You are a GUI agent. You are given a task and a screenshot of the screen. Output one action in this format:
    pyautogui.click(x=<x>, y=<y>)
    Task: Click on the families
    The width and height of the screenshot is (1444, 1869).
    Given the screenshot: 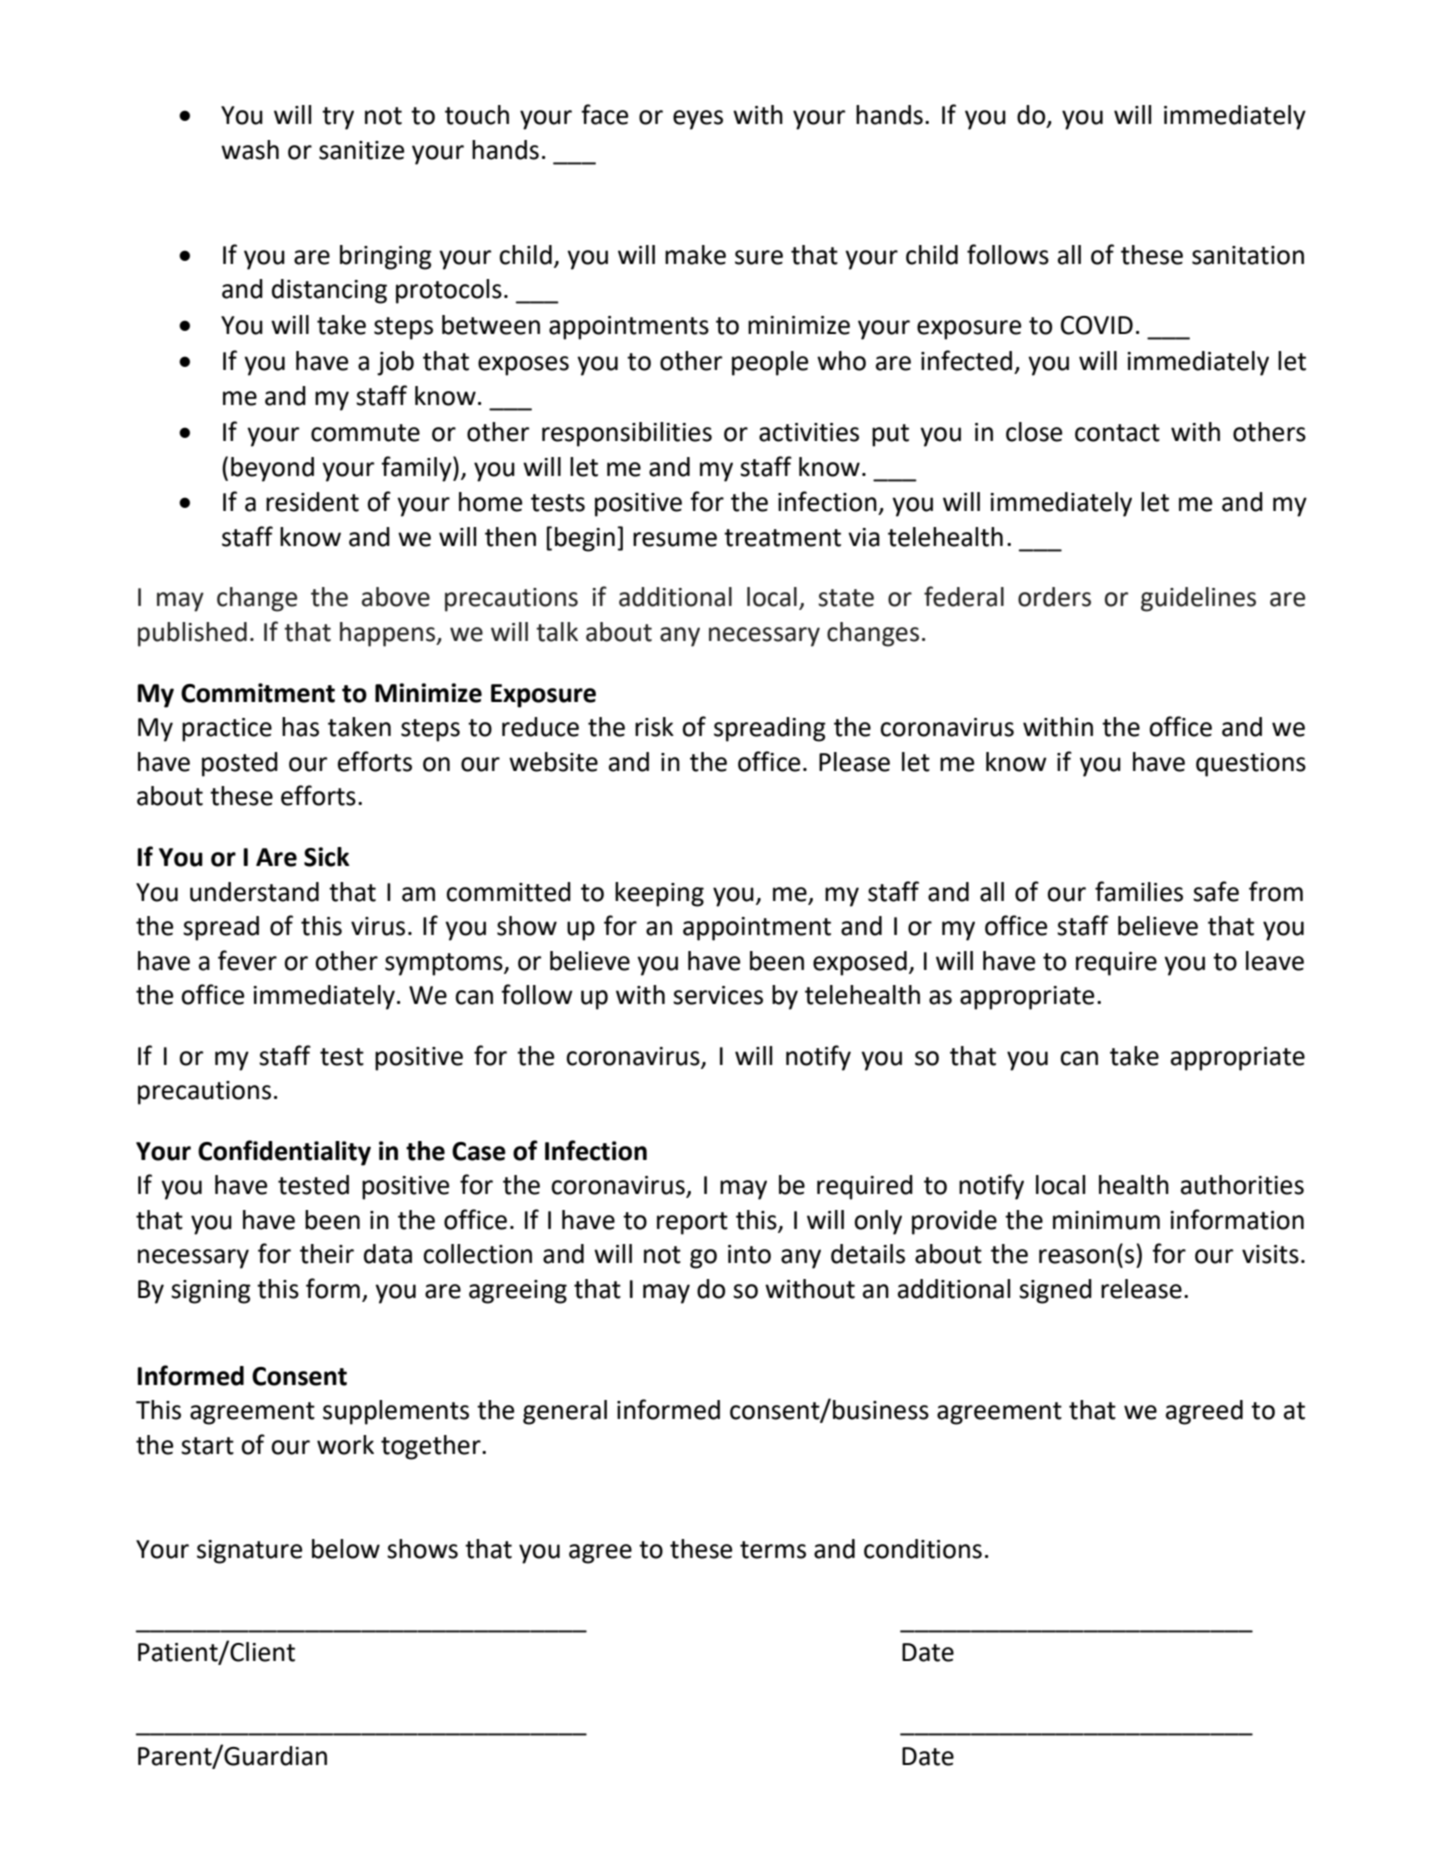 What is the action you would take?
    pyautogui.click(x=1139, y=891)
